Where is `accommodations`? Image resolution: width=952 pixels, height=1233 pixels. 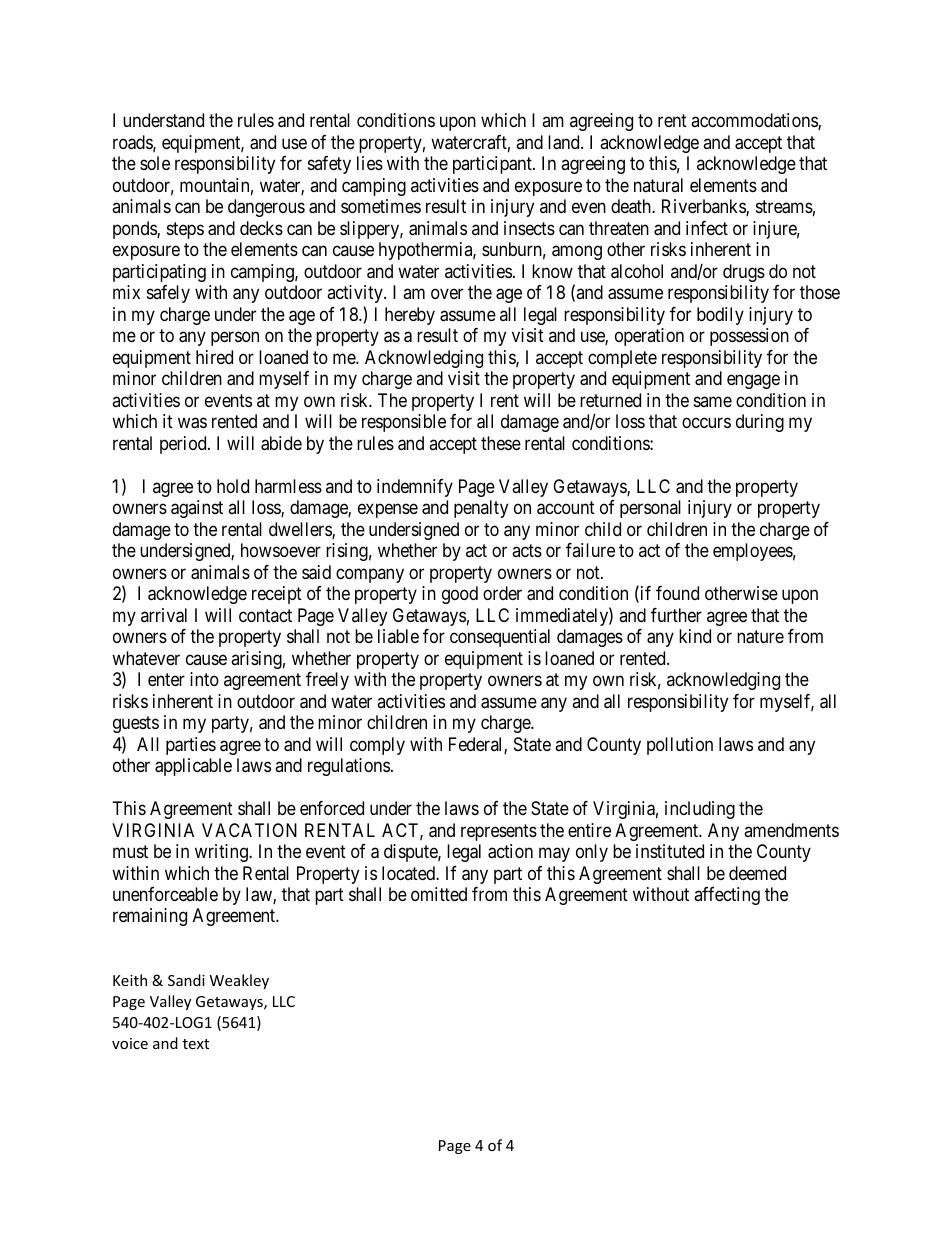 accommodations is located at coordinates (755, 121).
